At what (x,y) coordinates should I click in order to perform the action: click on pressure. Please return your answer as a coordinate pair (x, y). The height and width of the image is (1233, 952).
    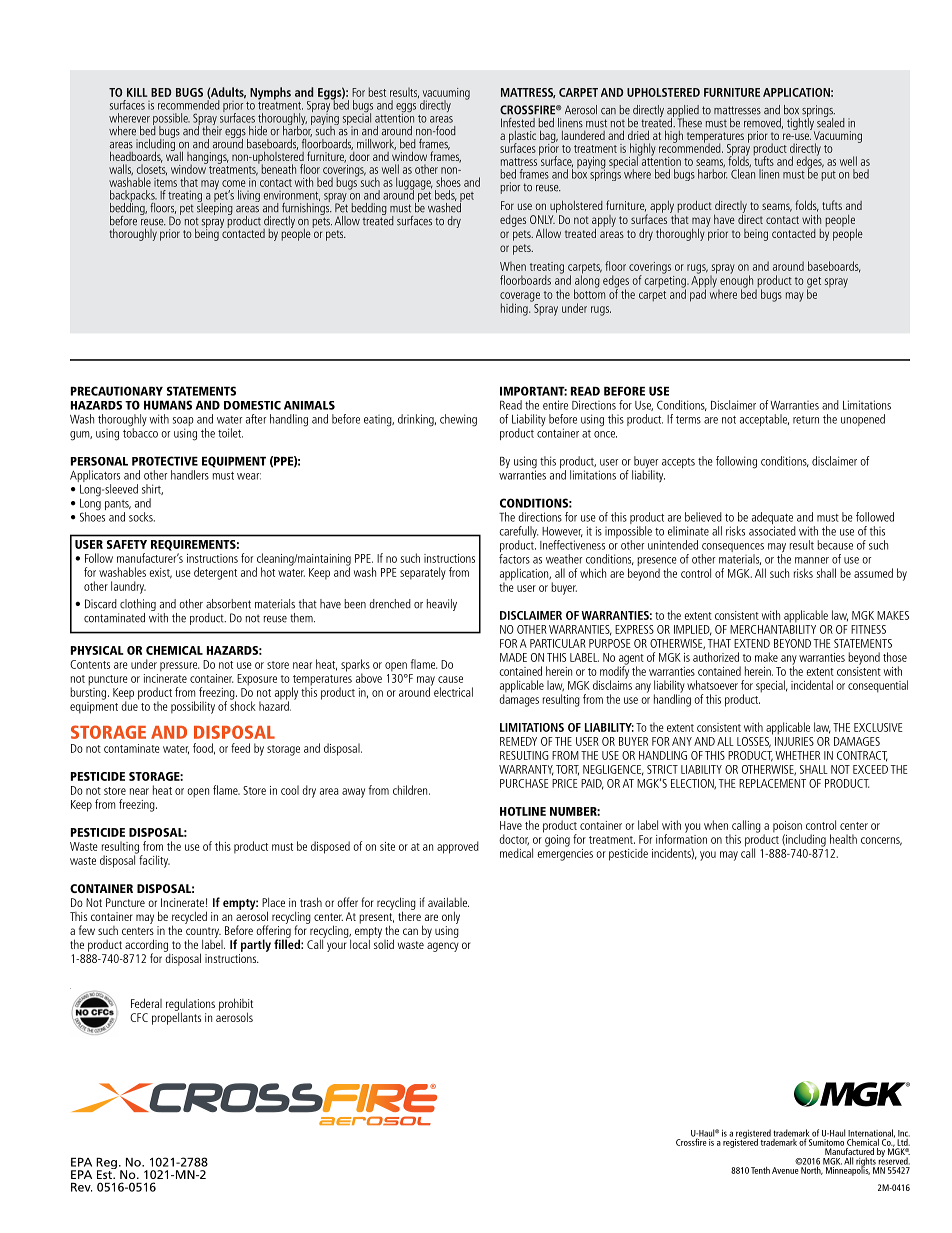
    Looking at the image, I should click on (179, 667).
